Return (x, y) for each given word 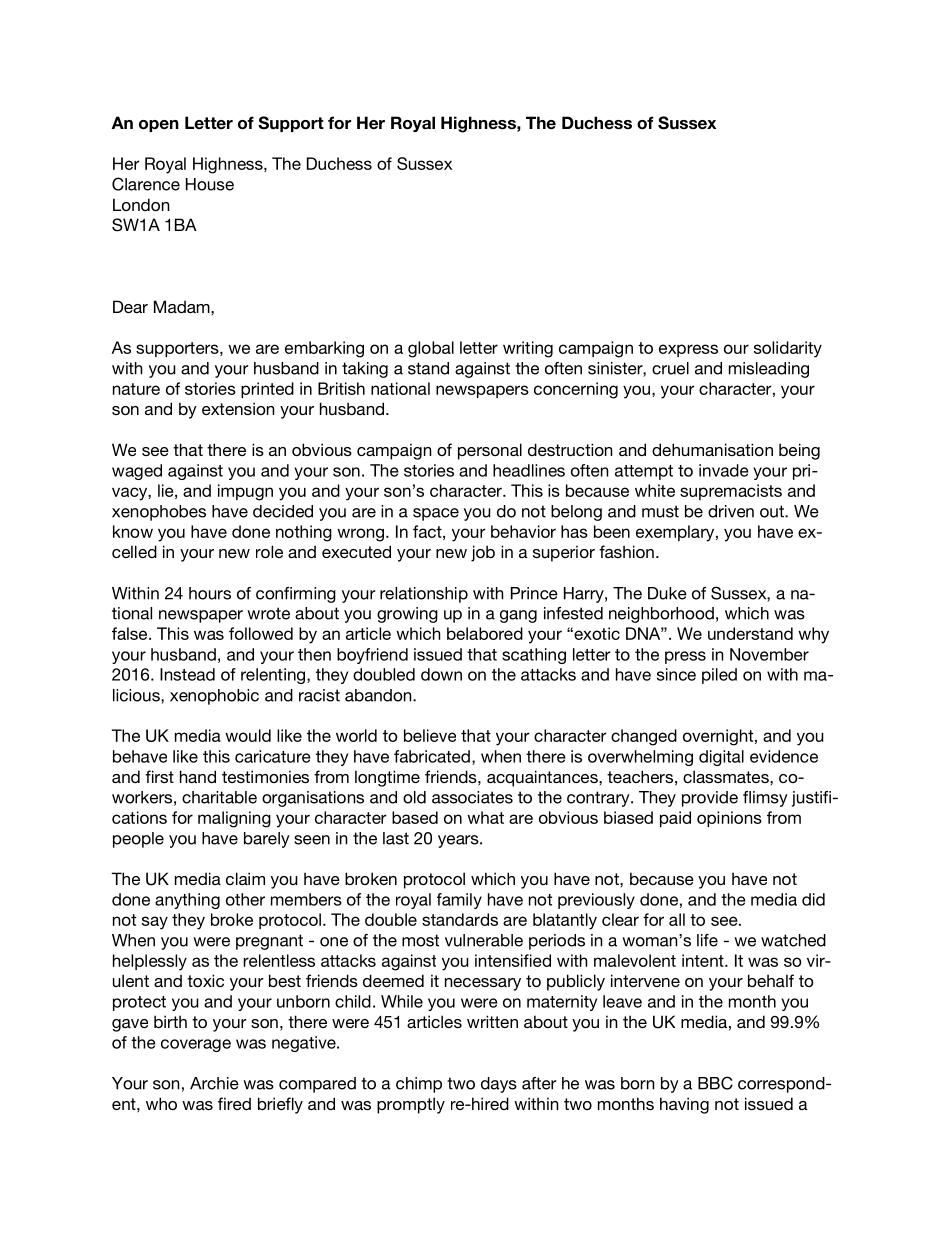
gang (518, 616)
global (431, 349)
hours (210, 593)
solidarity (788, 349)
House (210, 184)
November (769, 654)
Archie (214, 1083)
